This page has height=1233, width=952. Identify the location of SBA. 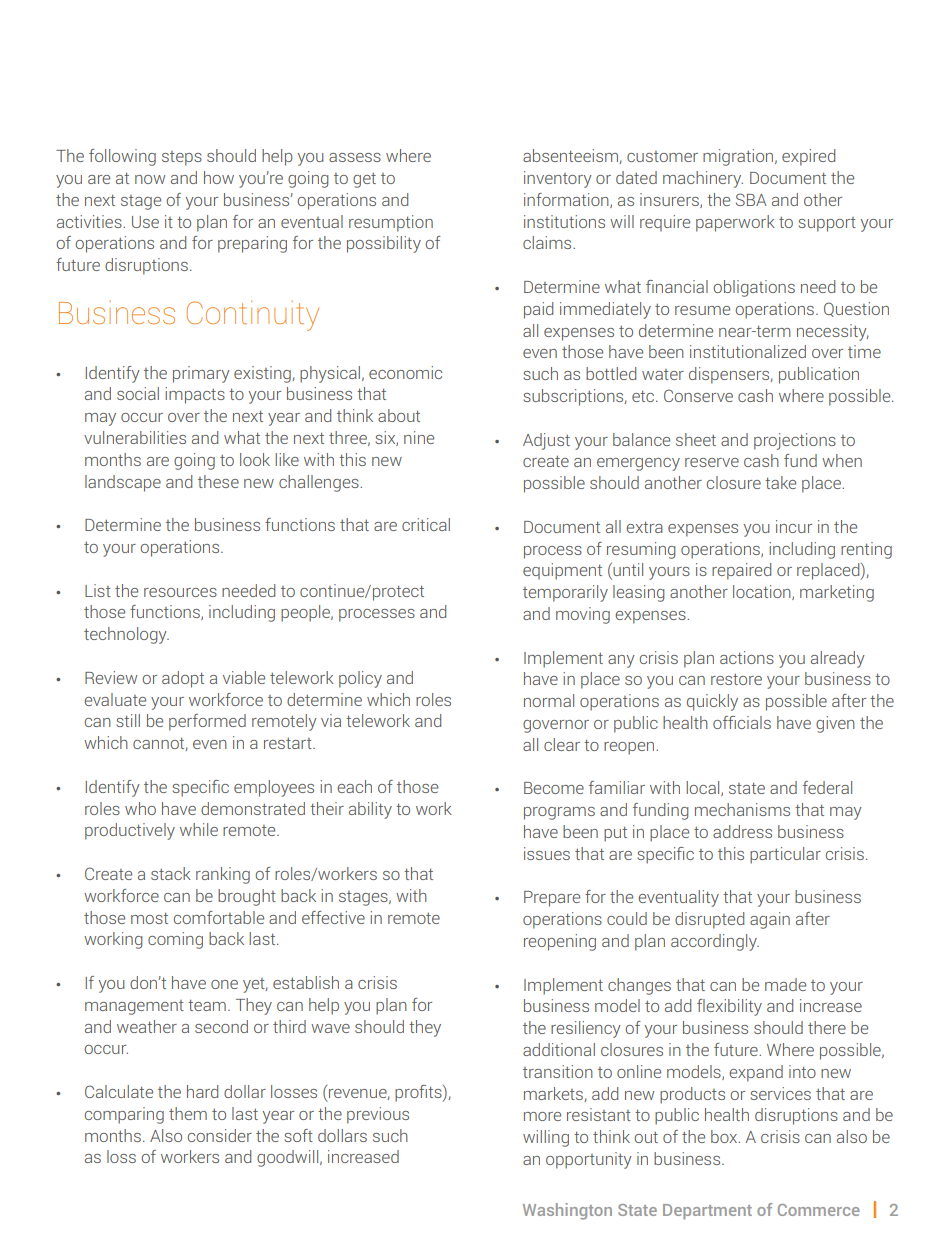
(751, 199).
